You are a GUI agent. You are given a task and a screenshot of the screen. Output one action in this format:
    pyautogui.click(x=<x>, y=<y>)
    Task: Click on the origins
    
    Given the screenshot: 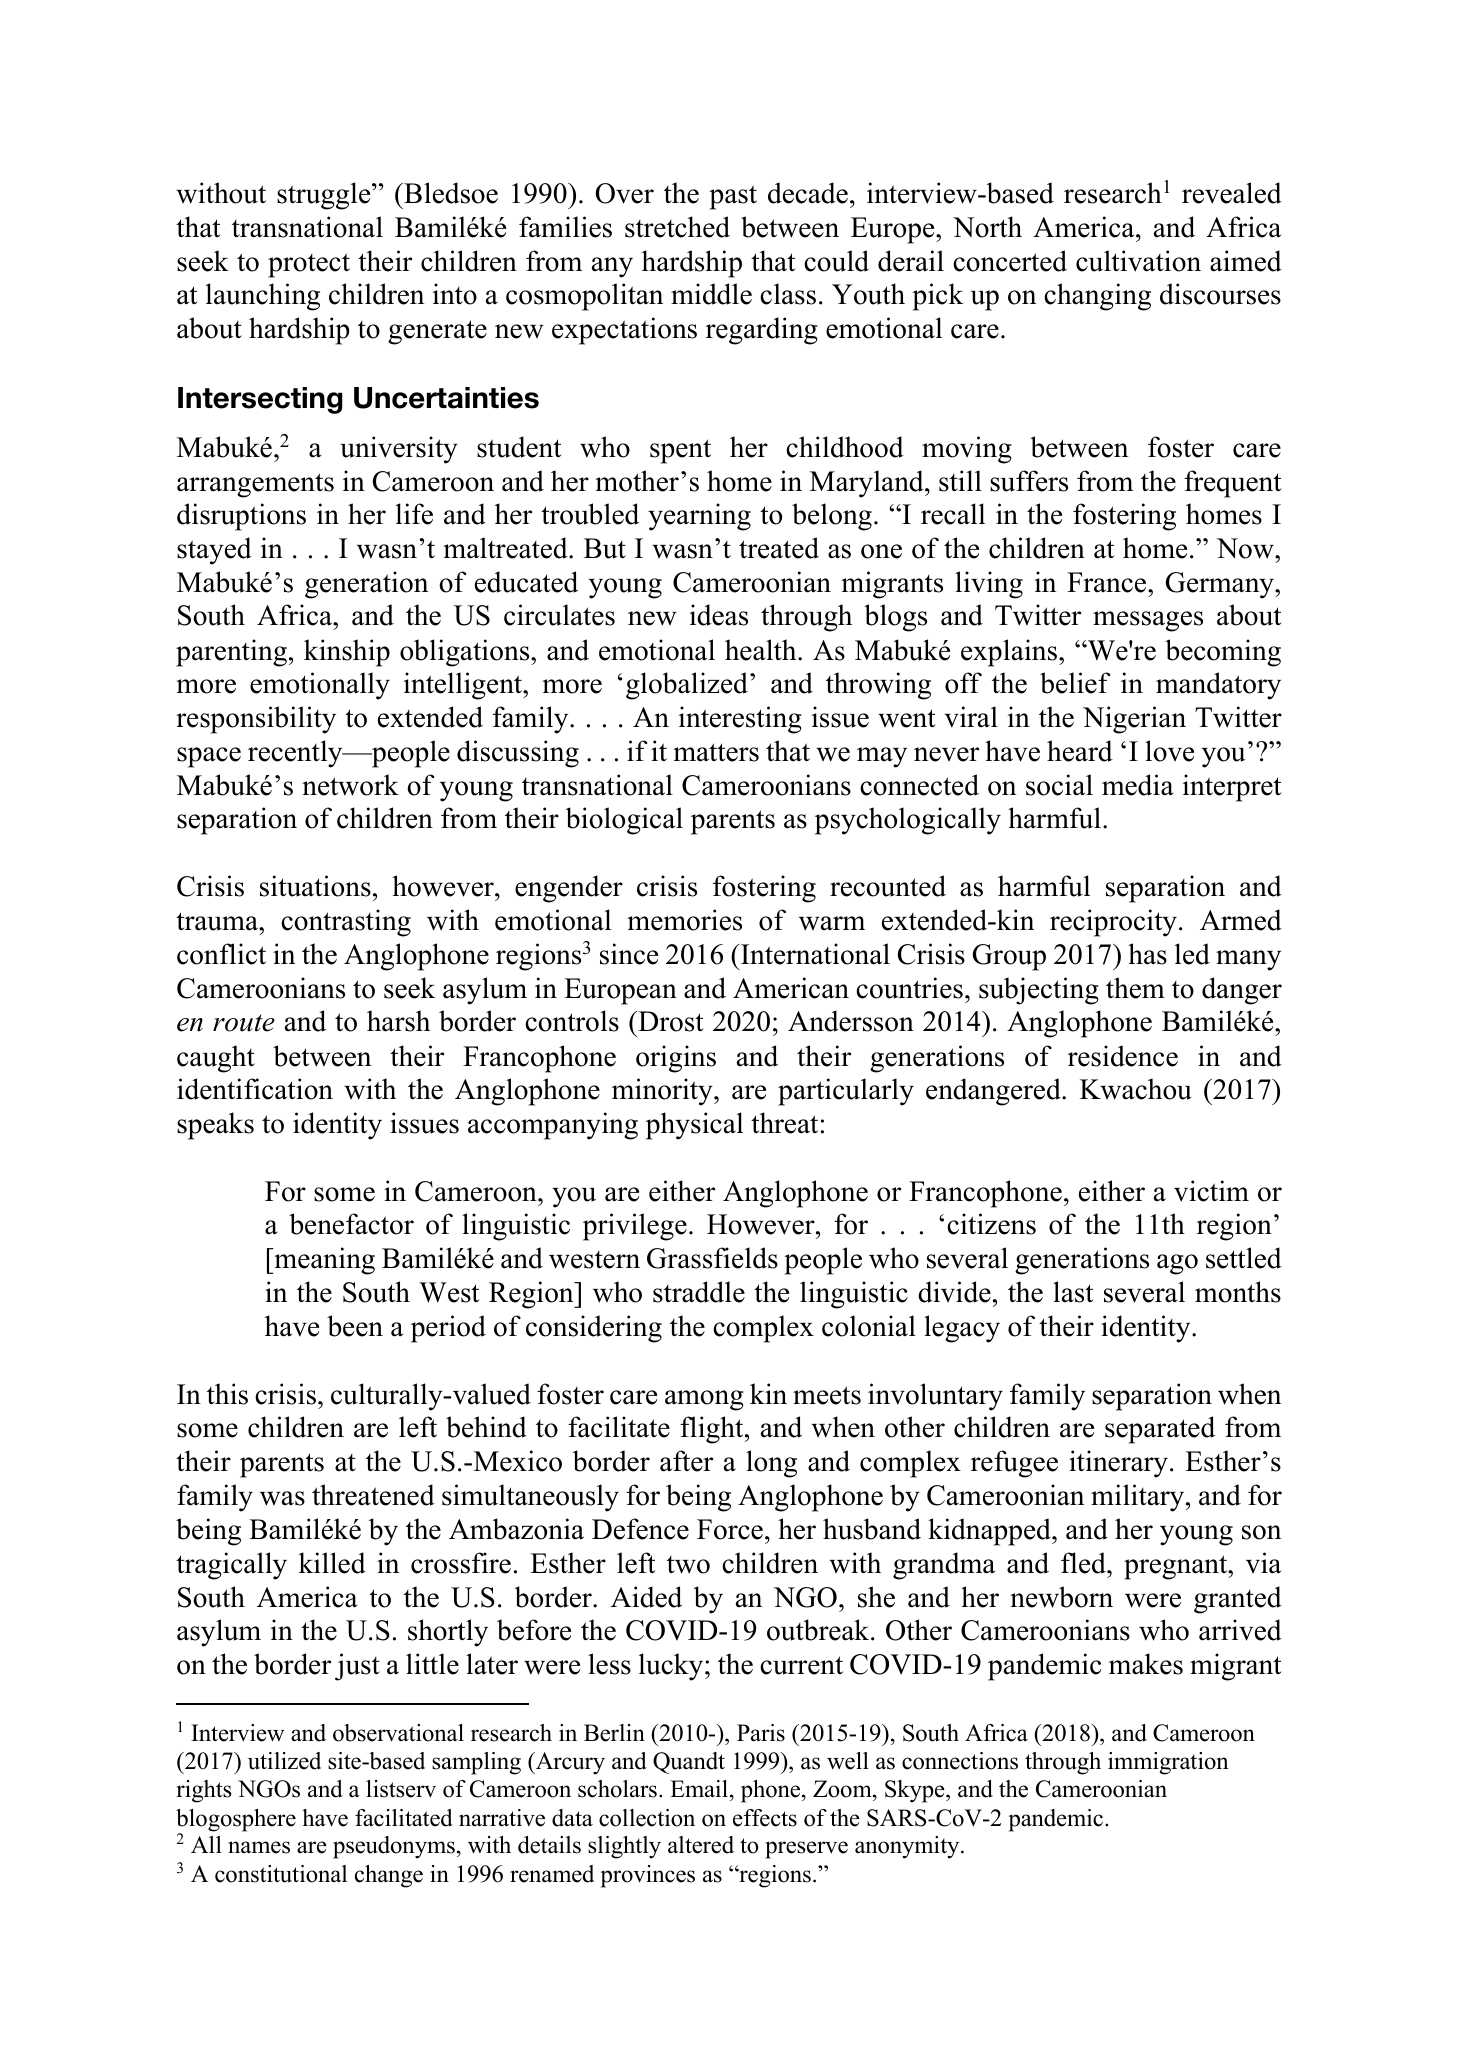 What is the action you would take?
    pyautogui.click(x=676, y=1059)
